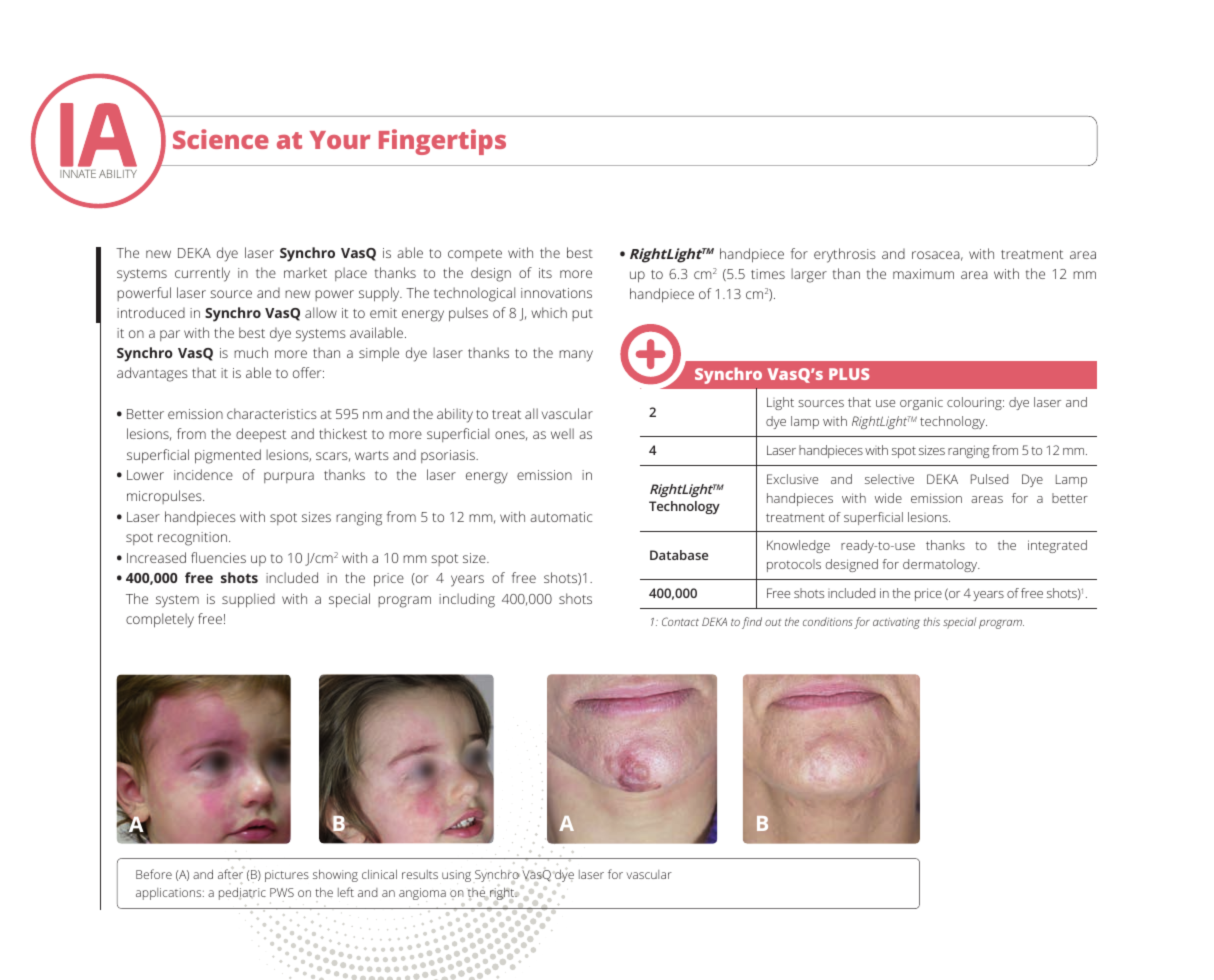 The image size is (1214, 980). Describe the element at coordinates (230, 874) in the screenshot. I see `after` at that location.
